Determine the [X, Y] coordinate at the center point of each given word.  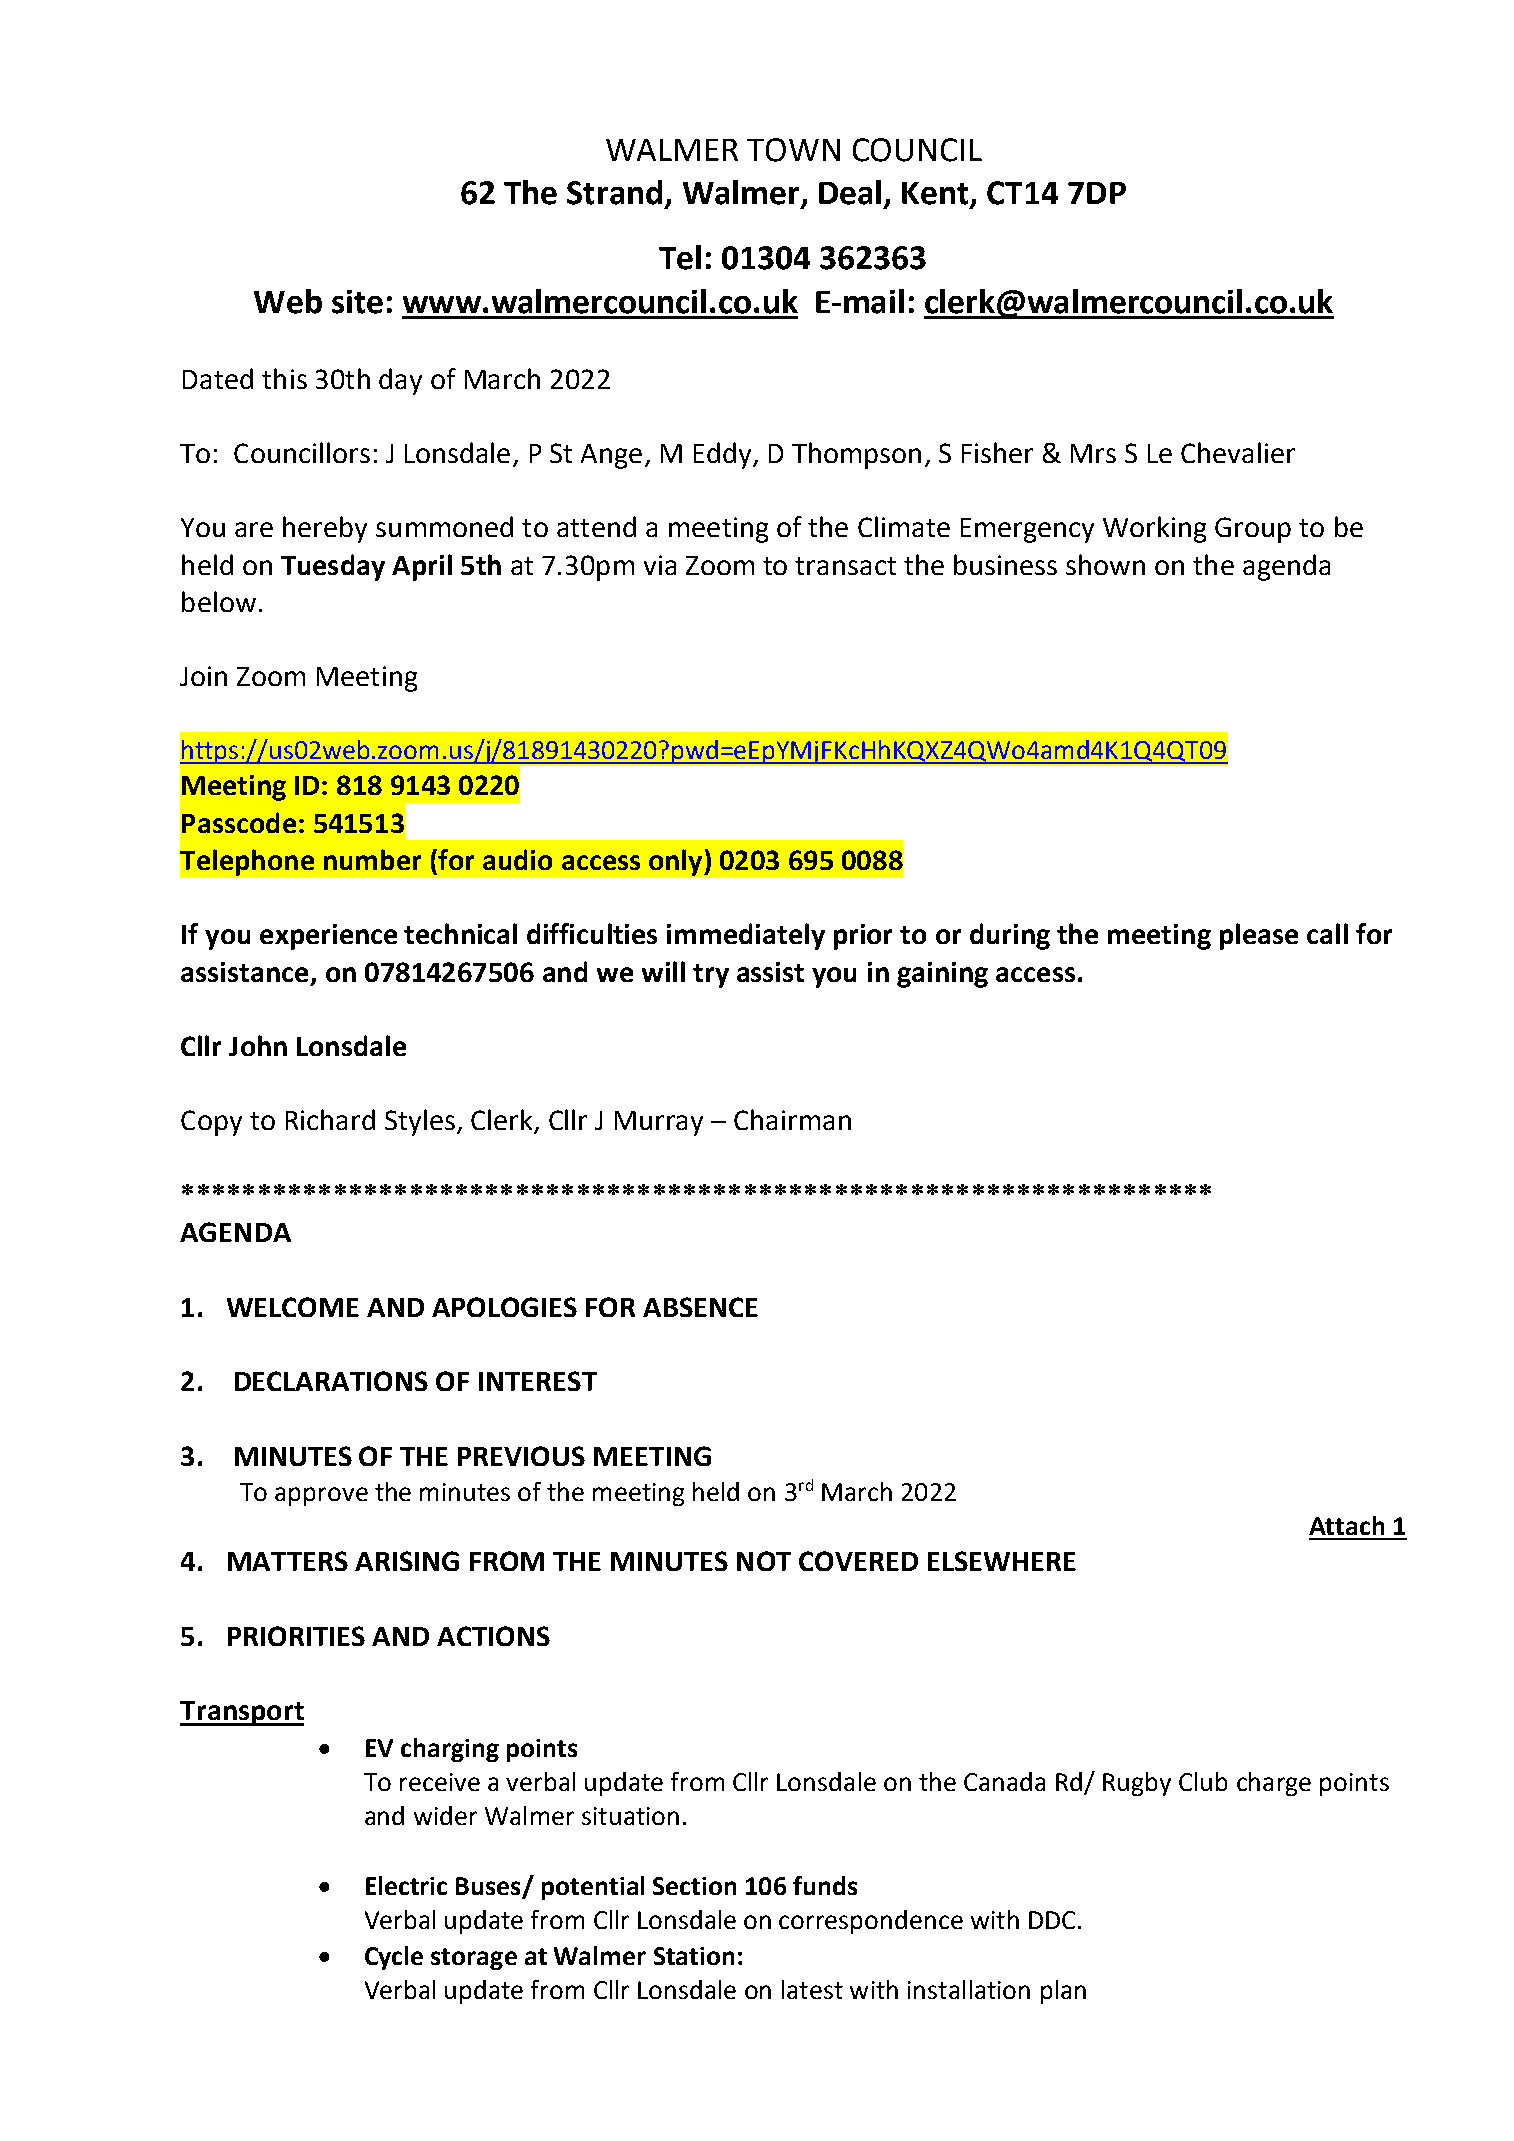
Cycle [394, 1958]
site [357, 302]
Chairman [792, 1119]
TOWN [793, 150]
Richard [330, 1119]
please [1259, 936]
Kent [936, 194]
